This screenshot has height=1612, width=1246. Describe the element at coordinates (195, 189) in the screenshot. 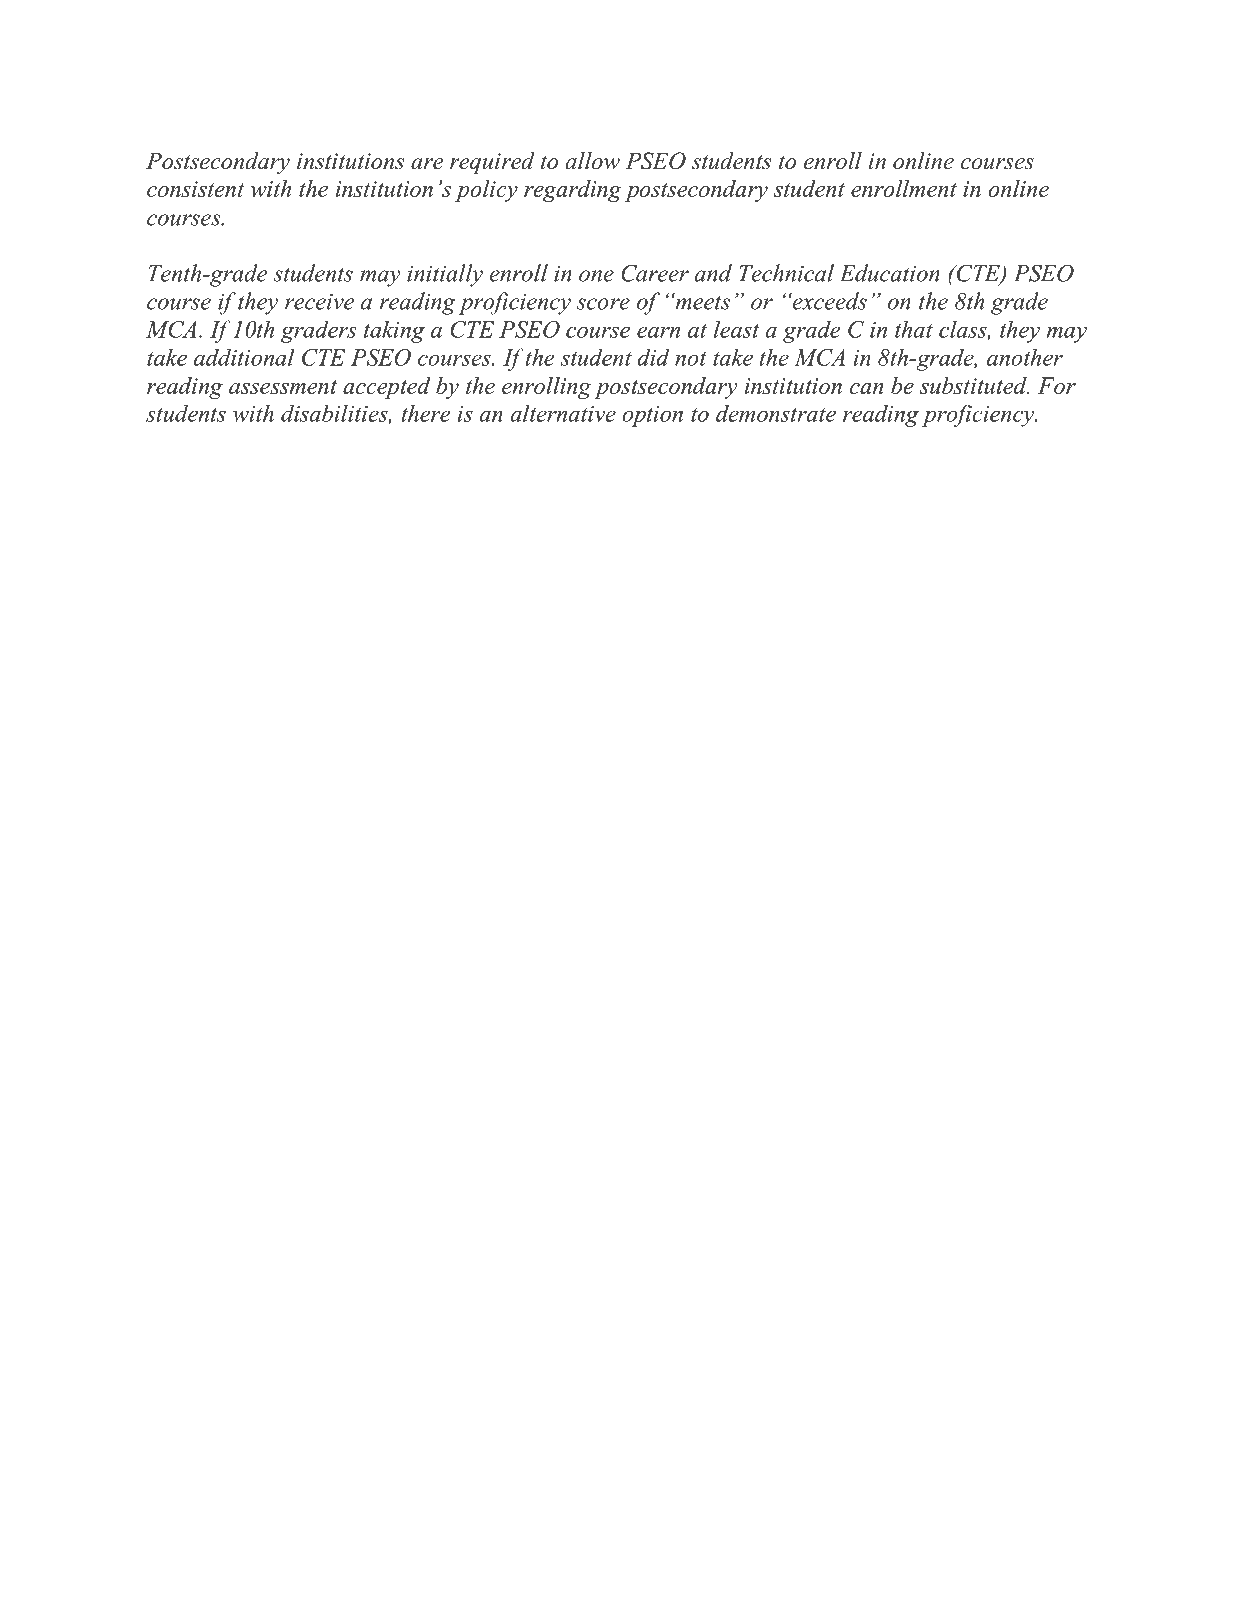

I see `consistent` at that location.
